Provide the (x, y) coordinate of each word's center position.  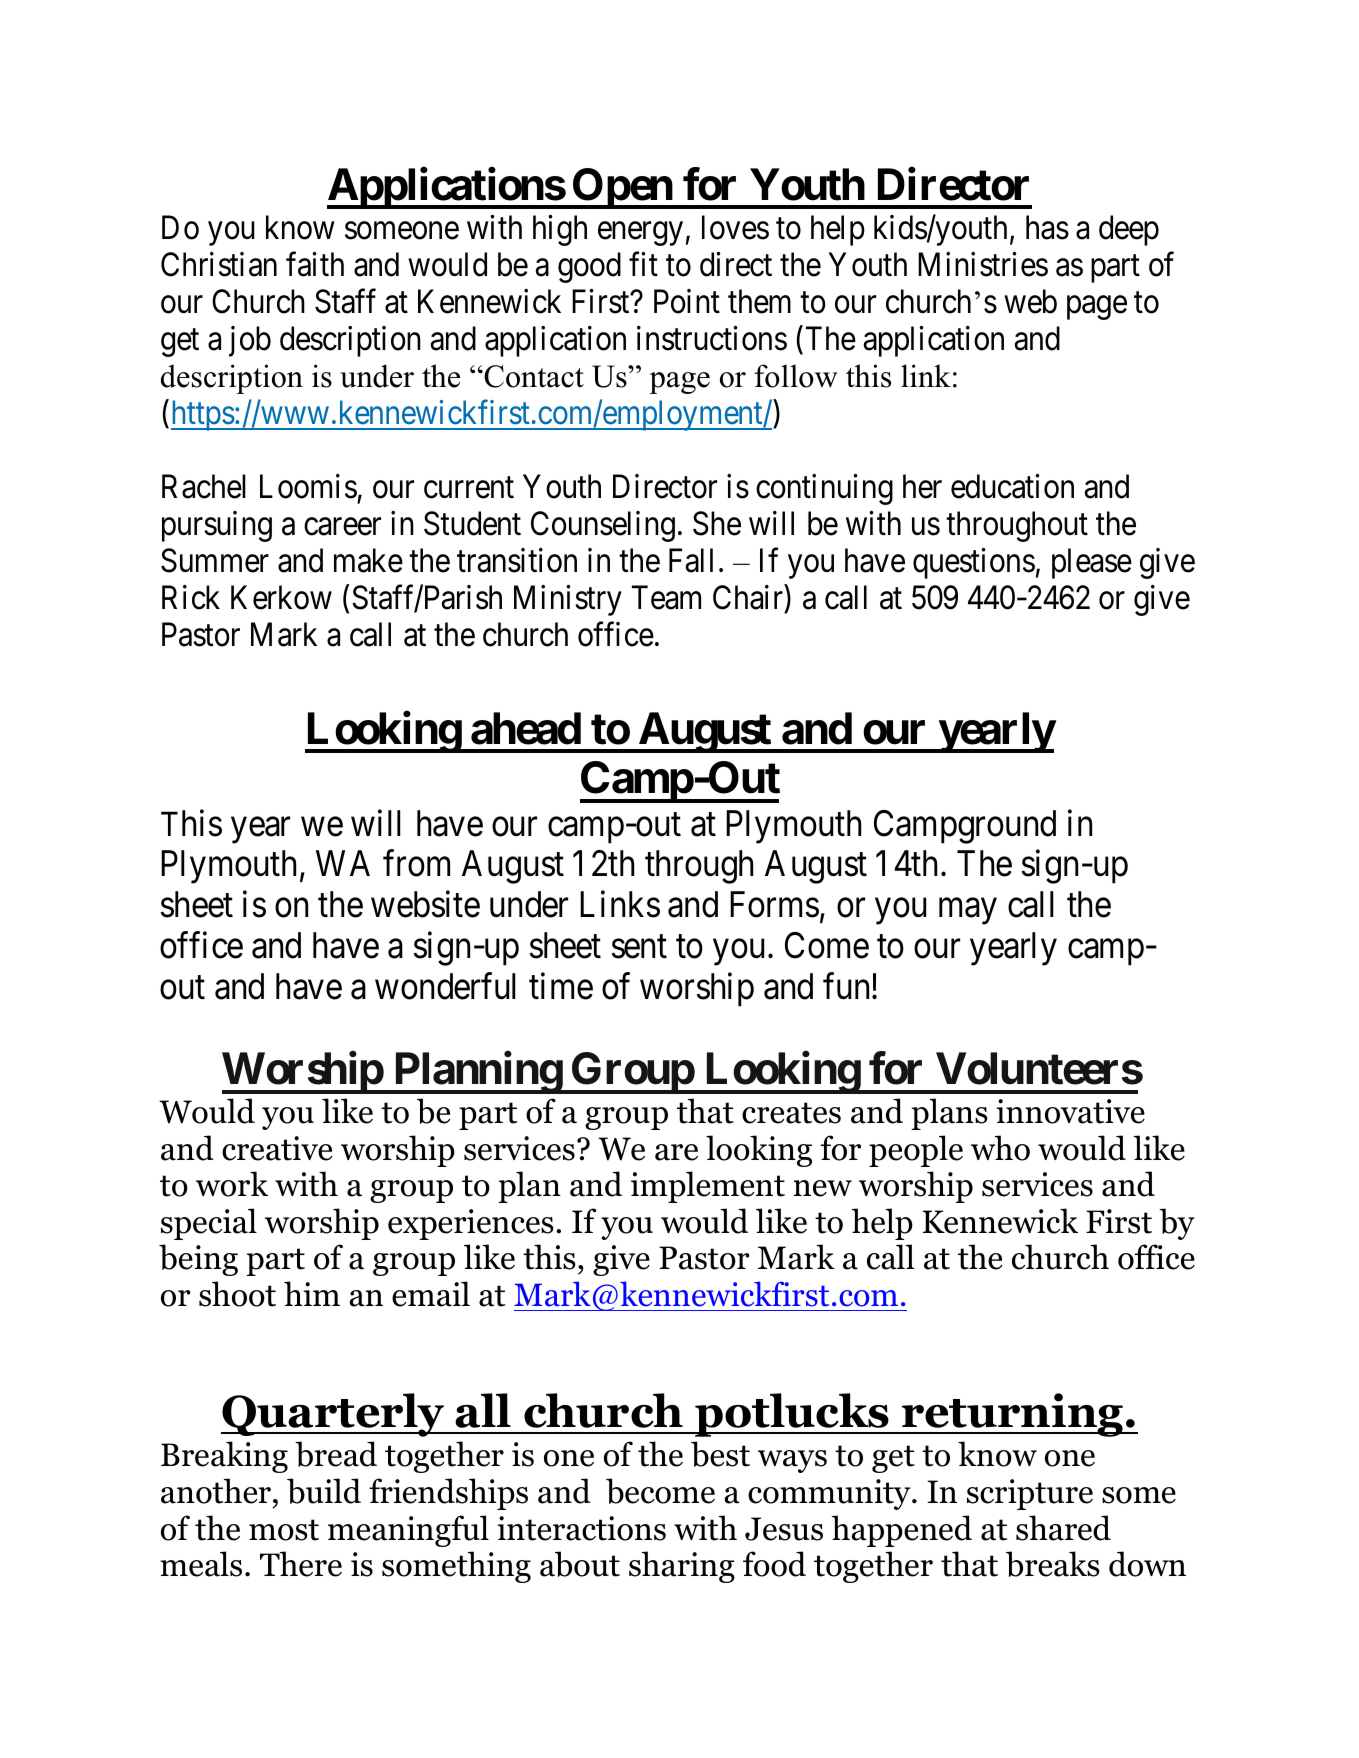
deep (1129, 230)
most (284, 1530)
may (968, 912)
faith (315, 264)
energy (640, 234)
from (416, 863)
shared (1063, 1528)
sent (639, 947)
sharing (682, 1567)
